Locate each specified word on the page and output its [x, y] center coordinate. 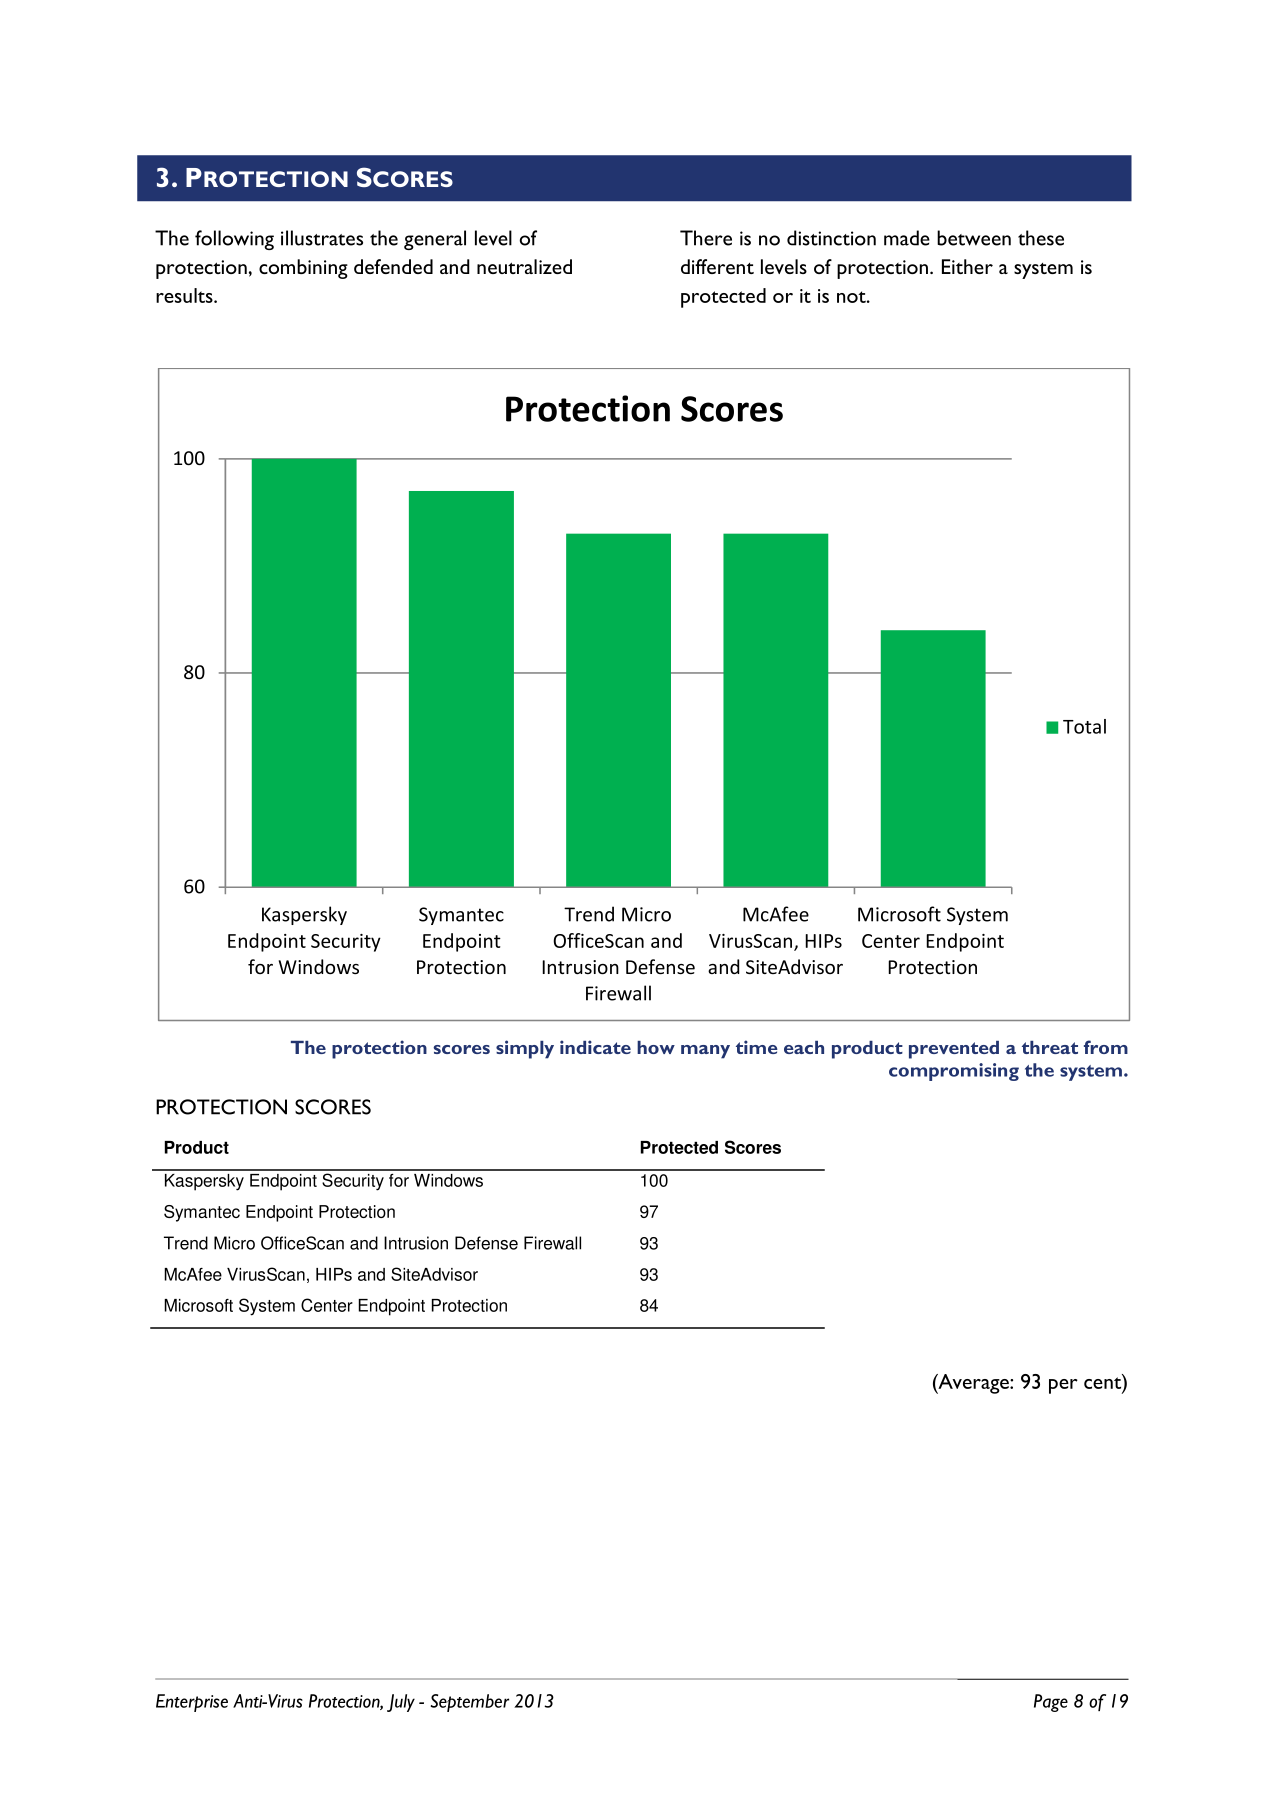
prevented [954, 1050]
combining [303, 269]
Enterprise [192, 1703]
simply [525, 1049]
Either [967, 266]
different [717, 266]
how [656, 1047]
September [470, 1703]
